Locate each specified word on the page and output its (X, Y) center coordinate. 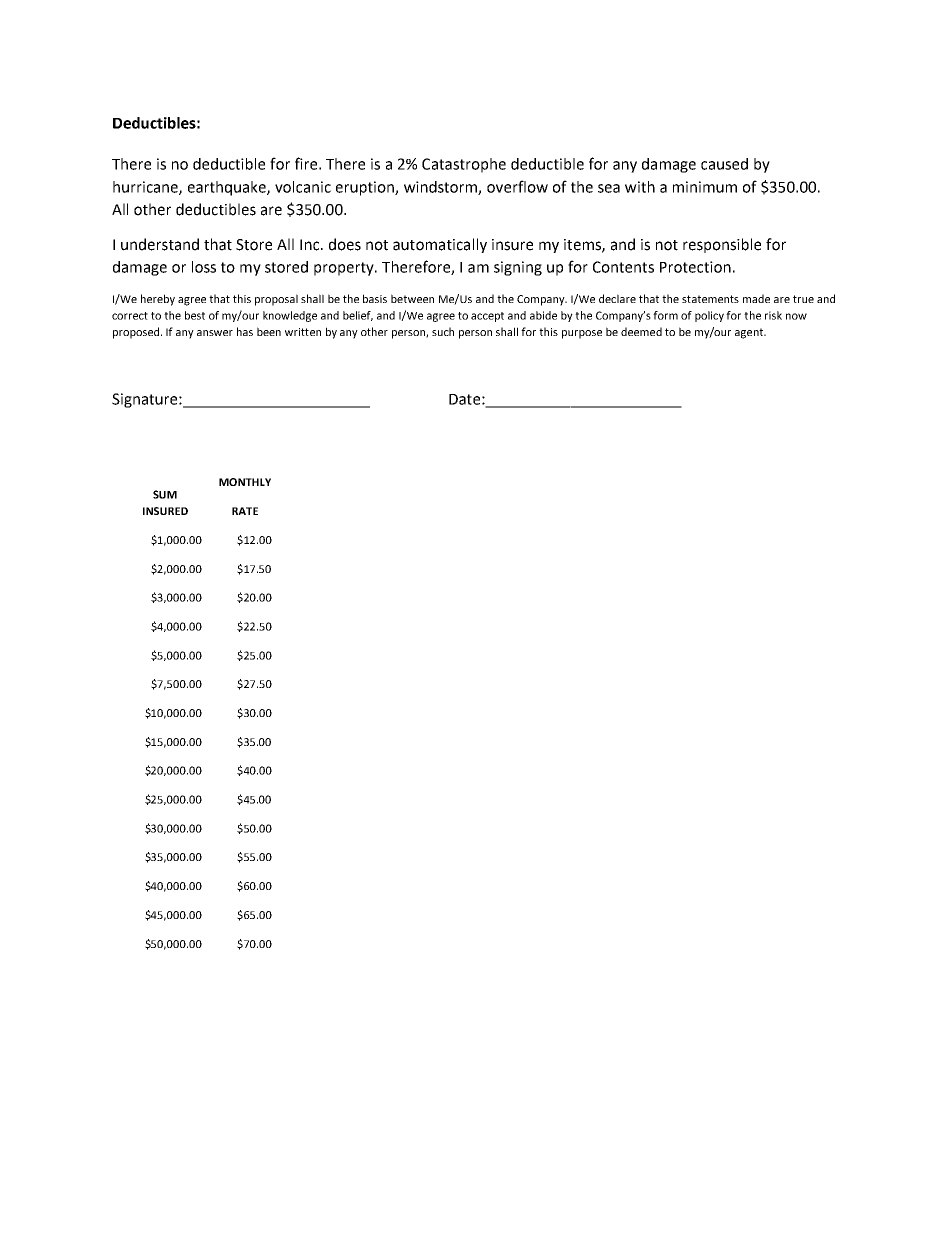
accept (487, 317)
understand (160, 244)
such (443, 331)
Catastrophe (464, 165)
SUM (165, 494)
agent (750, 333)
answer (215, 333)
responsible (722, 245)
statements (710, 299)
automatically (440, 245)
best (195, 315)
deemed (641, 331)
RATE (245, 511)
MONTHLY (245, 482)
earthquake (228, 188)
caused (724, 164)
